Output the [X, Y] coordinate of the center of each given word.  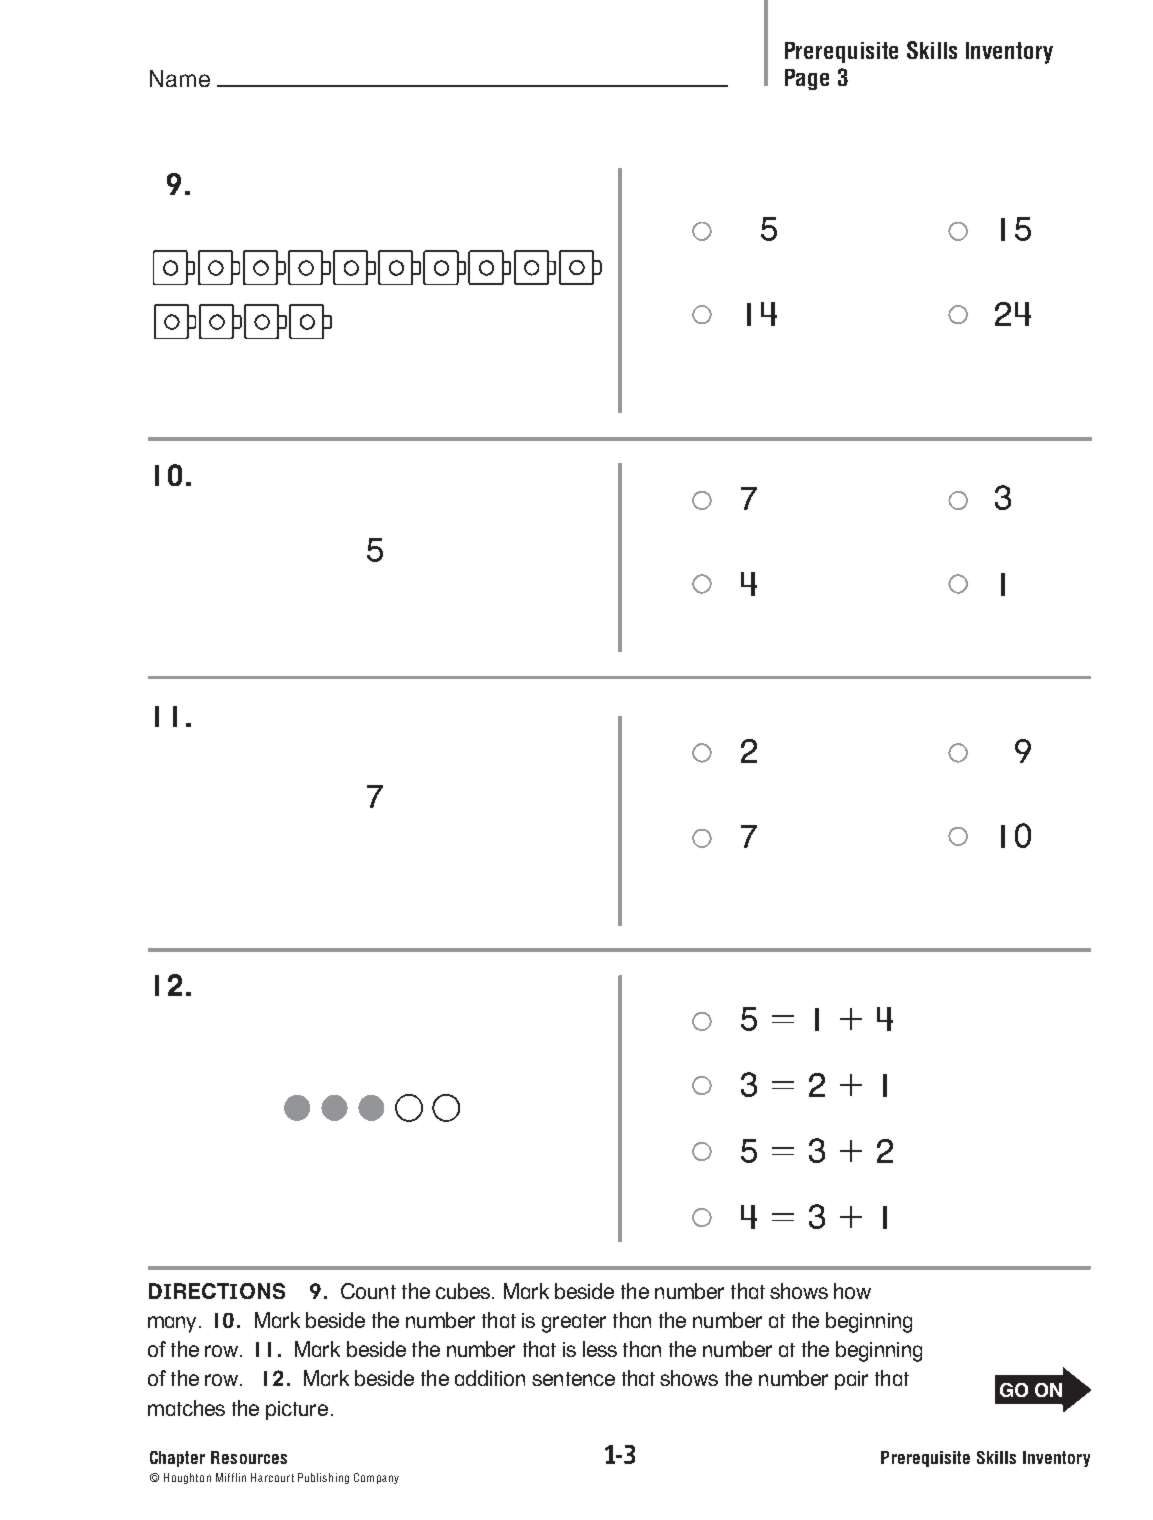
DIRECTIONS [217, 1291]
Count [368, 1291]
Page [807, 79]
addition [490, 1378]
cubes [464, 1291]
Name [180, 78]
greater [574, 1323]
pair [851, 1380]
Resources [249, 1457]
